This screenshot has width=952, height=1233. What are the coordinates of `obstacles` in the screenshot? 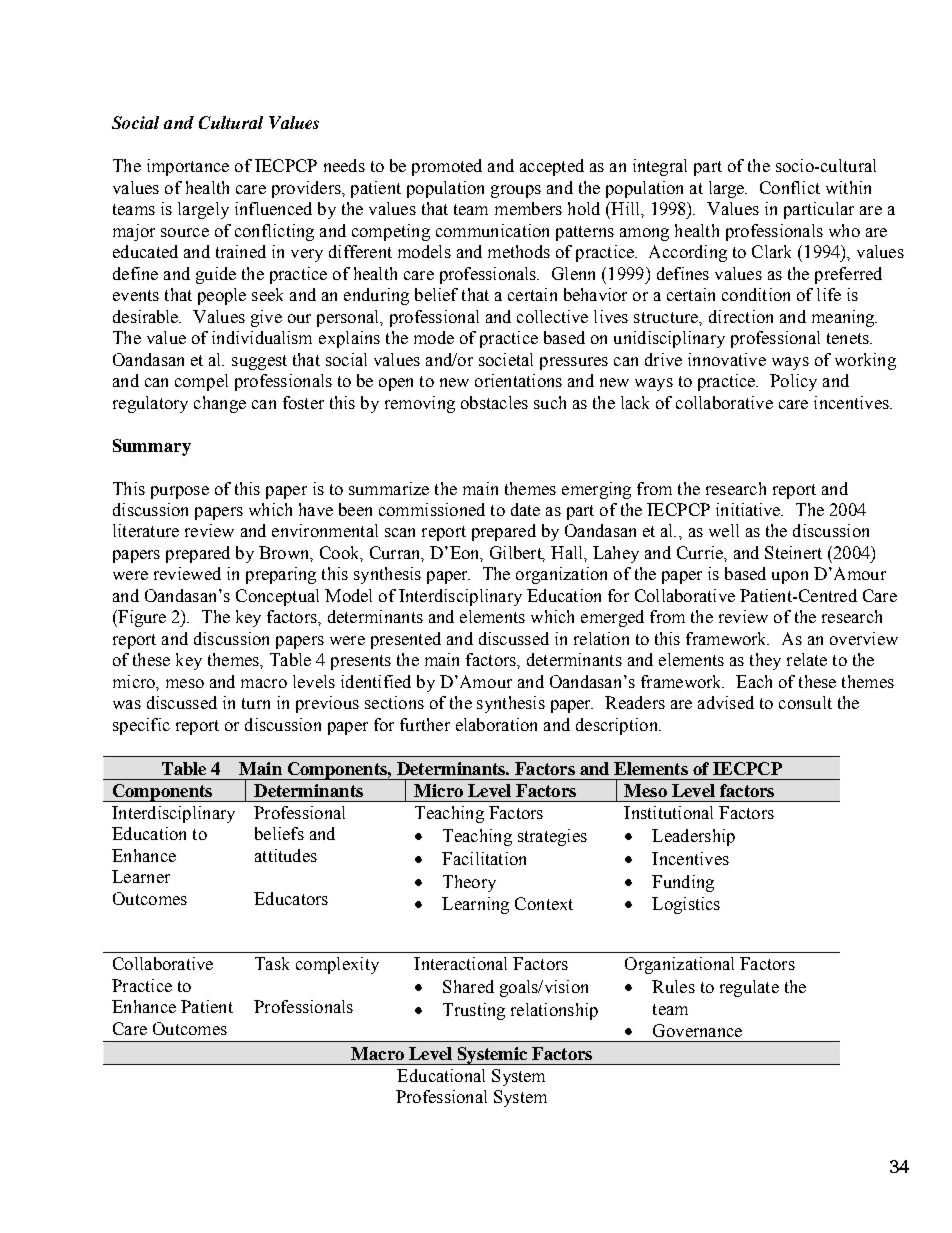 It's located at (494, 402).
